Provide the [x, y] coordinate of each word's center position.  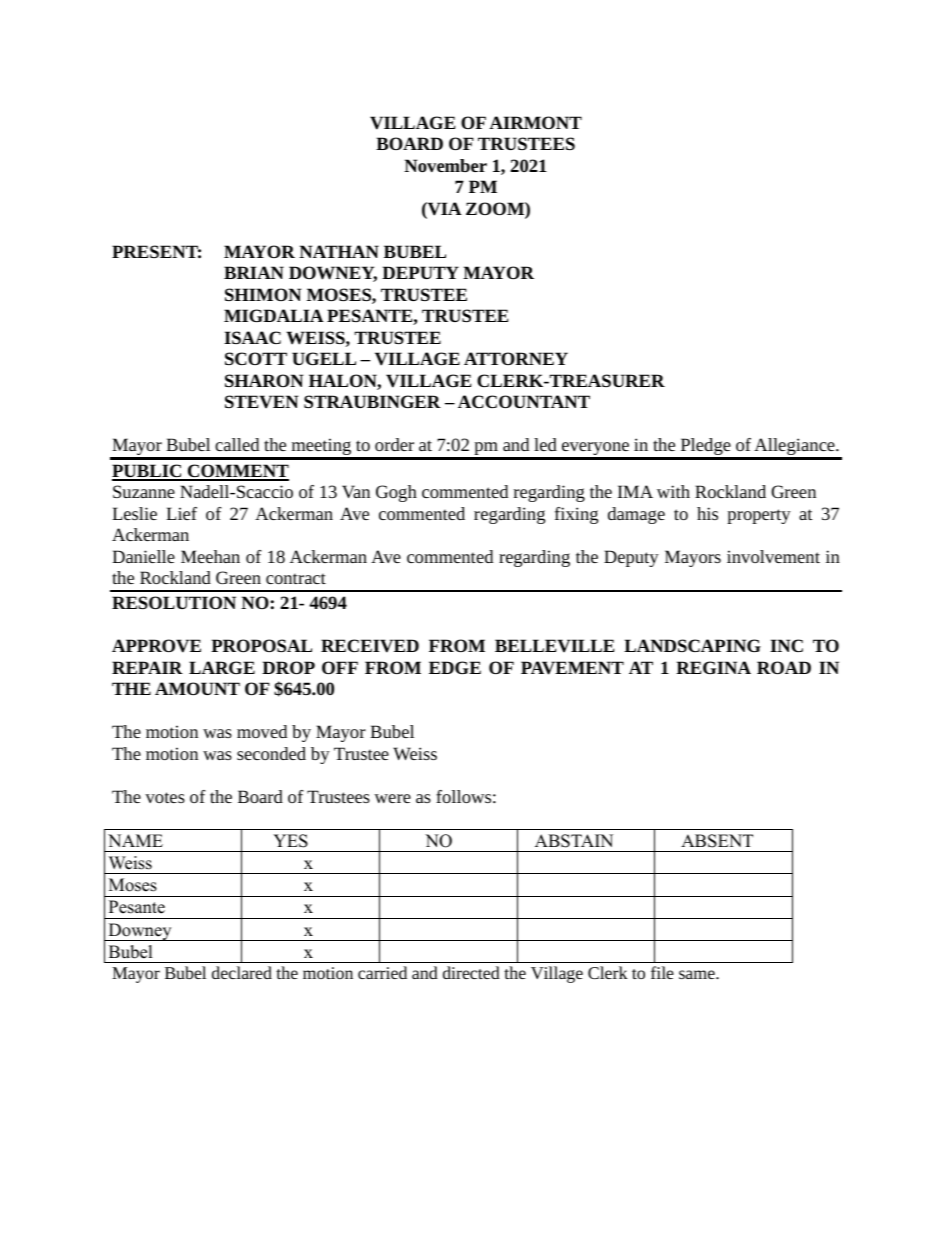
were [392, 798]
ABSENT [717, 841]
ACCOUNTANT [524, 401]
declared [242, 972]
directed [471, 972]
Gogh [396, 493]
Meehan [210, 556]
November [445, 165]
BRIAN [254, 272]
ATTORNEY [516, 358]
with [673, 491]
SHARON [264, 380]
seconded [271, 753]
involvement [773, 556]
